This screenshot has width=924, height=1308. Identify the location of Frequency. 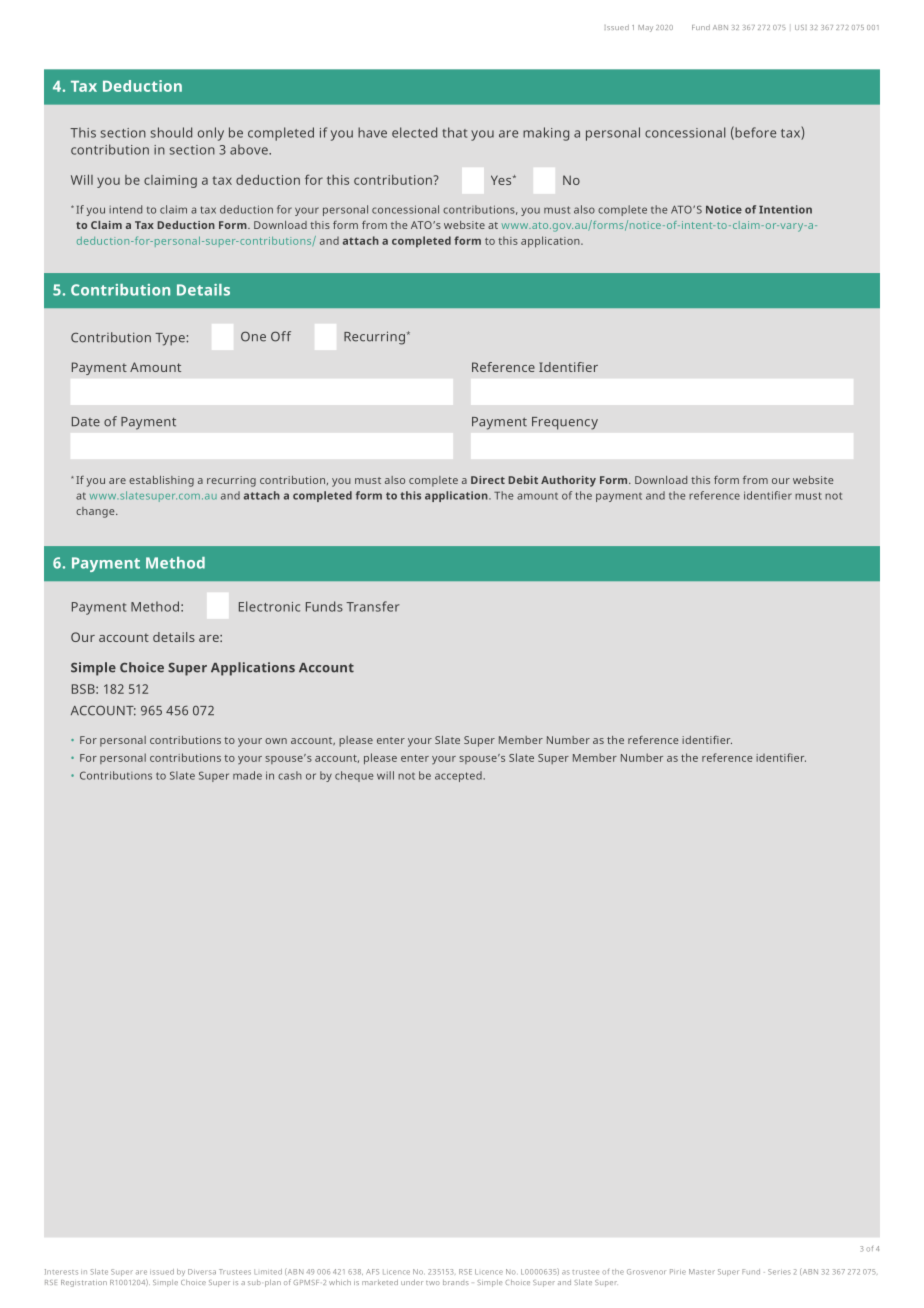
(565, 423).
